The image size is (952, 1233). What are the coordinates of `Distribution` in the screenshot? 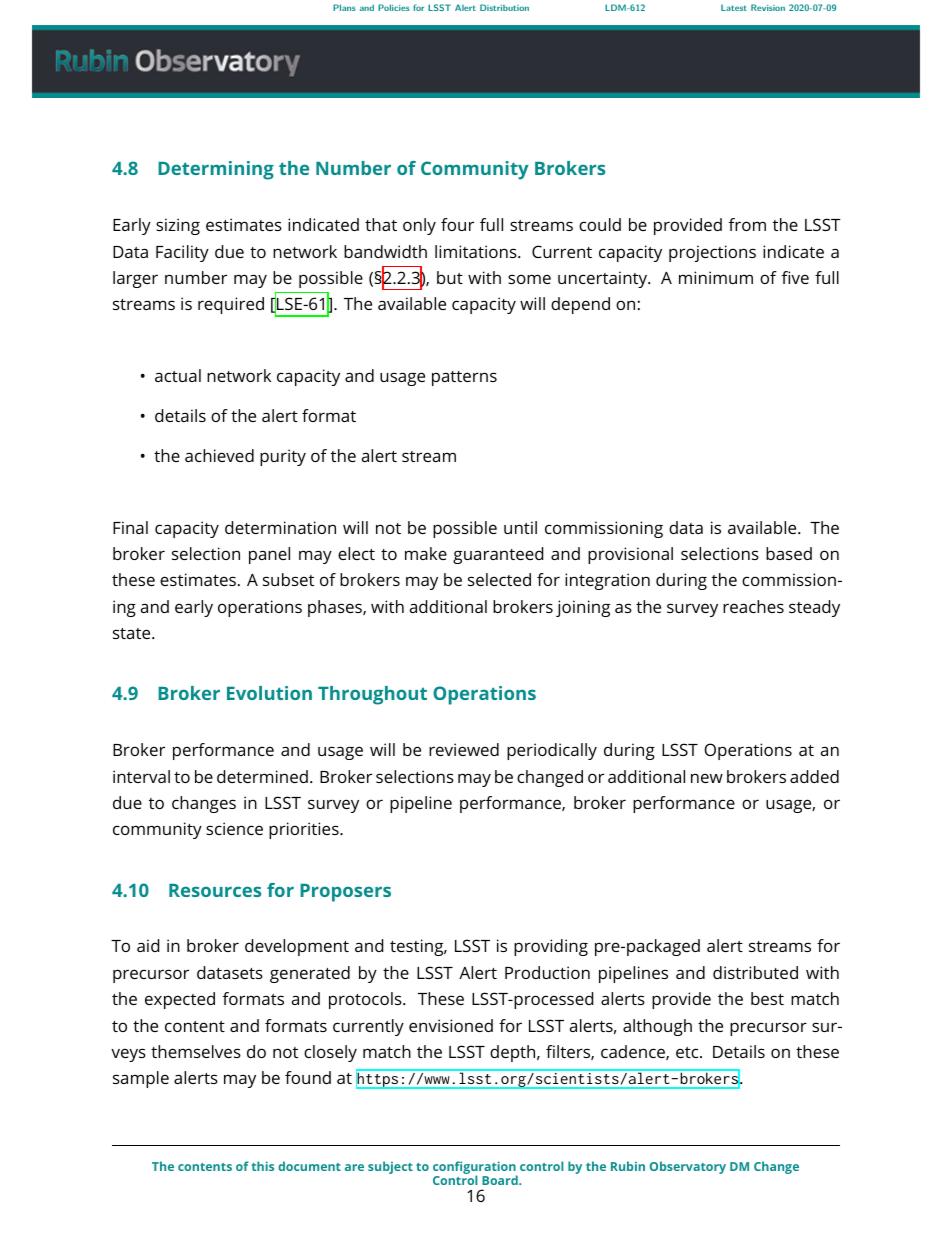 It's located at (504, 7).
